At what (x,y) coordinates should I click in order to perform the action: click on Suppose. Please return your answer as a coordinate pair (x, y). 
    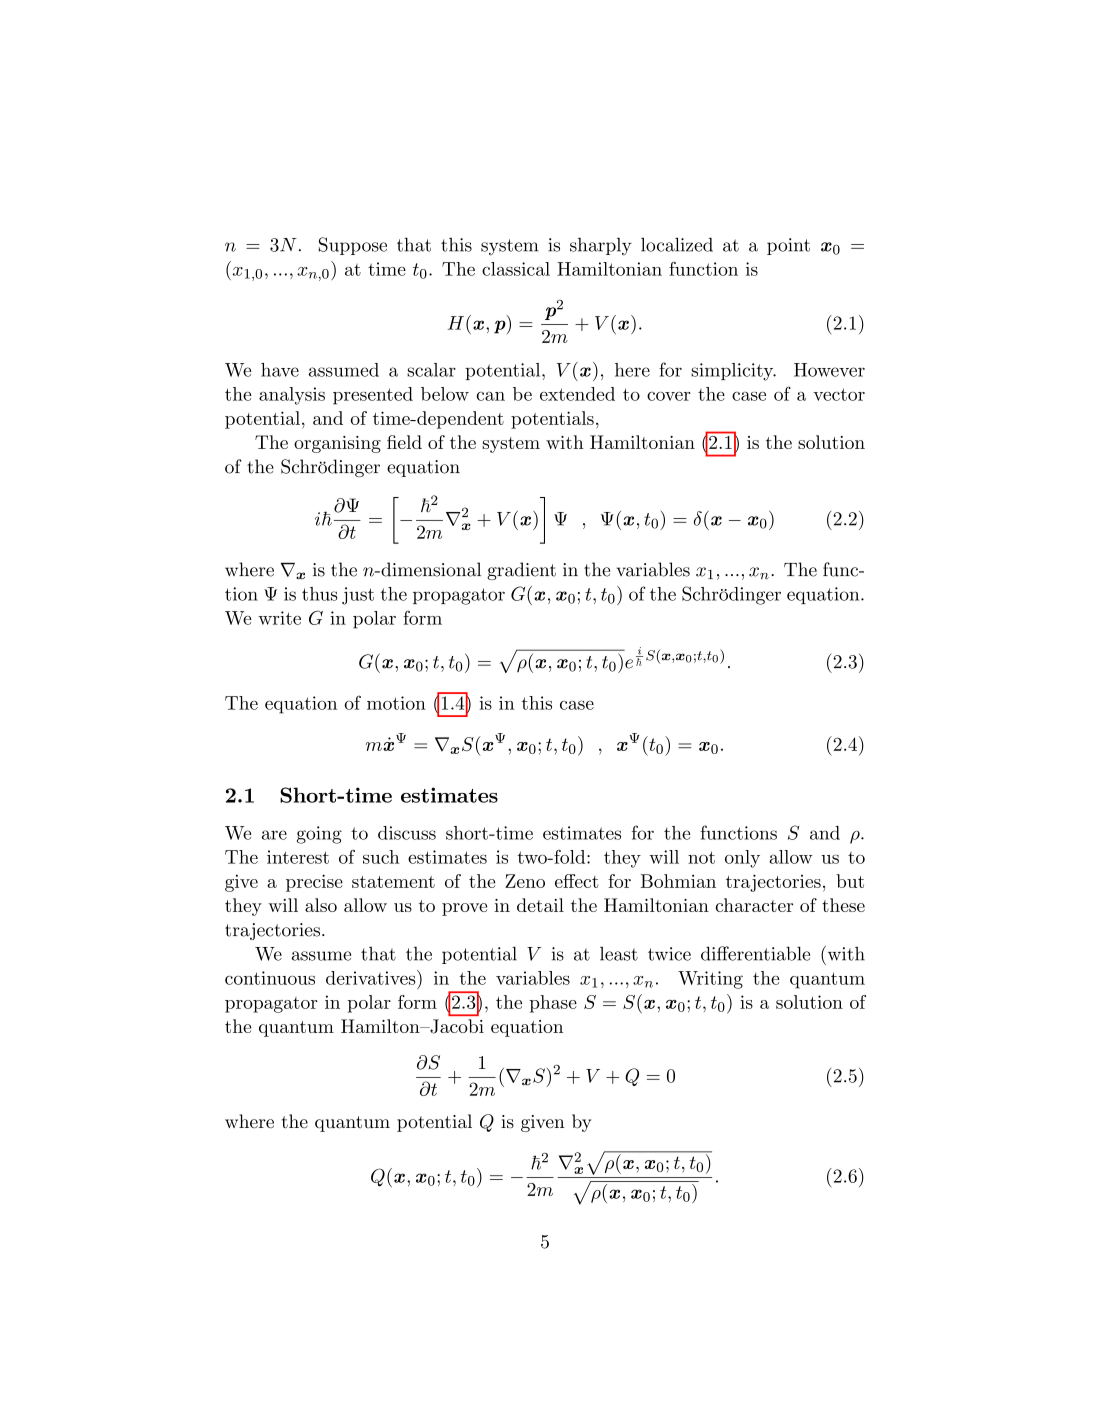
    Looking at the image, I should click on (353, 246).
